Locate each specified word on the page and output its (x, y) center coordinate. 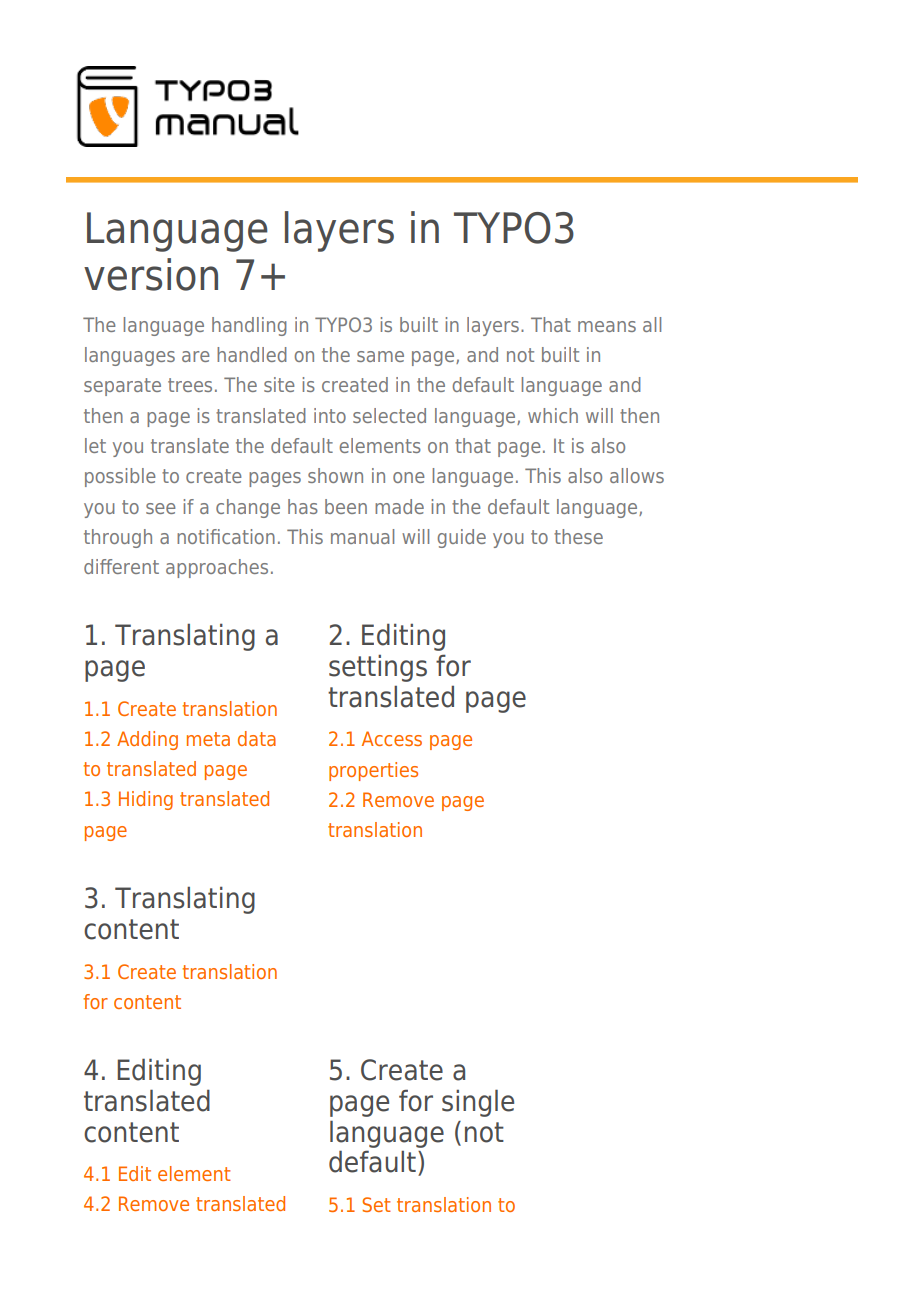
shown (335, 475)
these (578, 536)
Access (392, 738)
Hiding (146, 800)
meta (208, 739)
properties (373, 771)
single (478, 1103)
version (151, 274)
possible (120, 477)
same (380, 356)
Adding (147, 740)
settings (378, 668)
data (257, 738)
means (607, 326)
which (553, 415)
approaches (217, 568)
